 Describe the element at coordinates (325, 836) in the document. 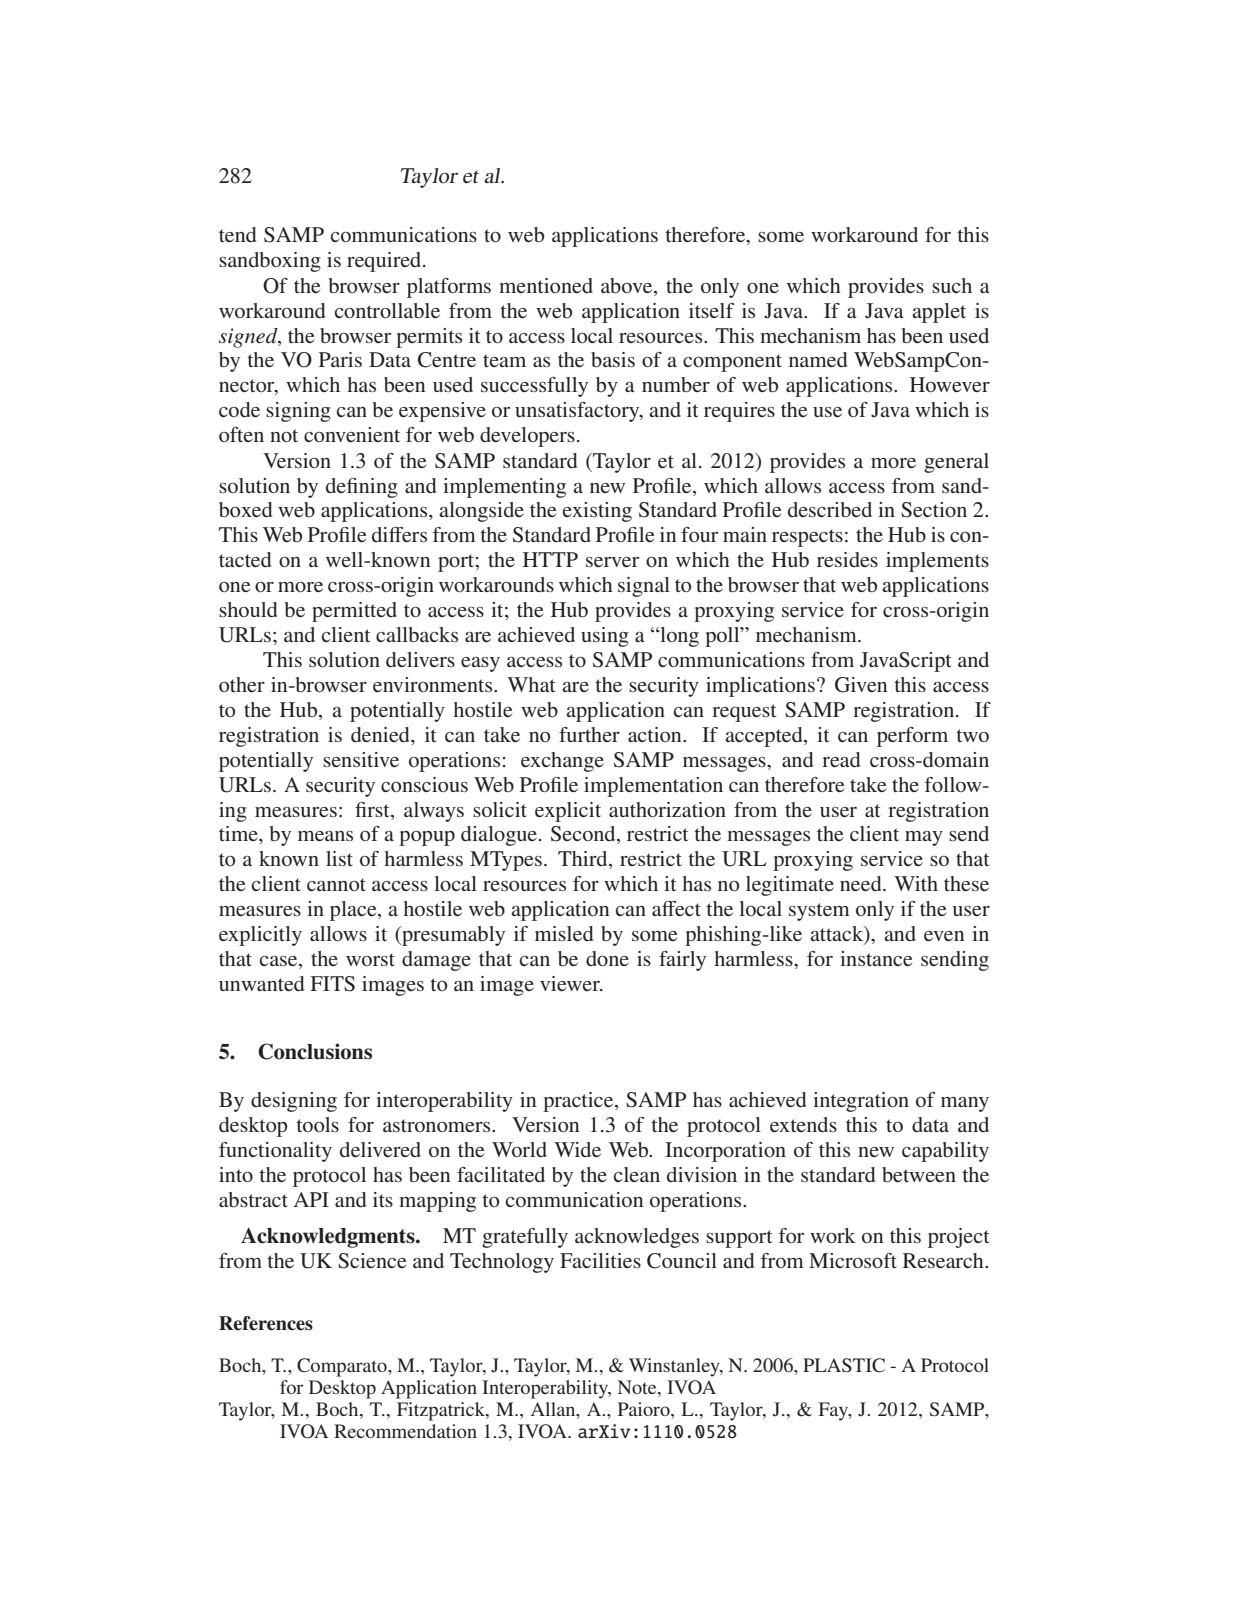

I see `means` at that location.
